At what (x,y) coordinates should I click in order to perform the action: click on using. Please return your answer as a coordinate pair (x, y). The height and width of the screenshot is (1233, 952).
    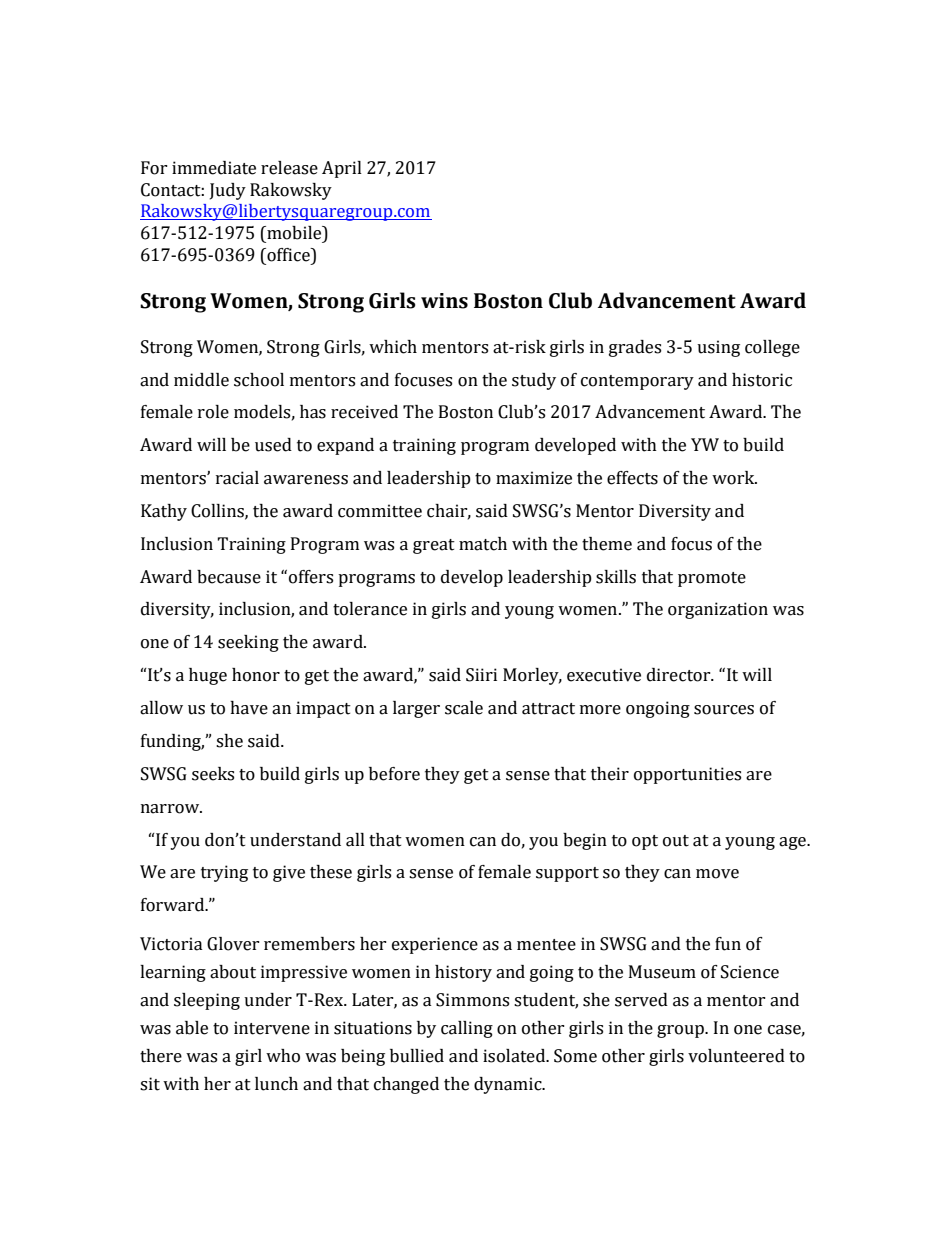
    Looking at the image, I should click on (718, 348).
